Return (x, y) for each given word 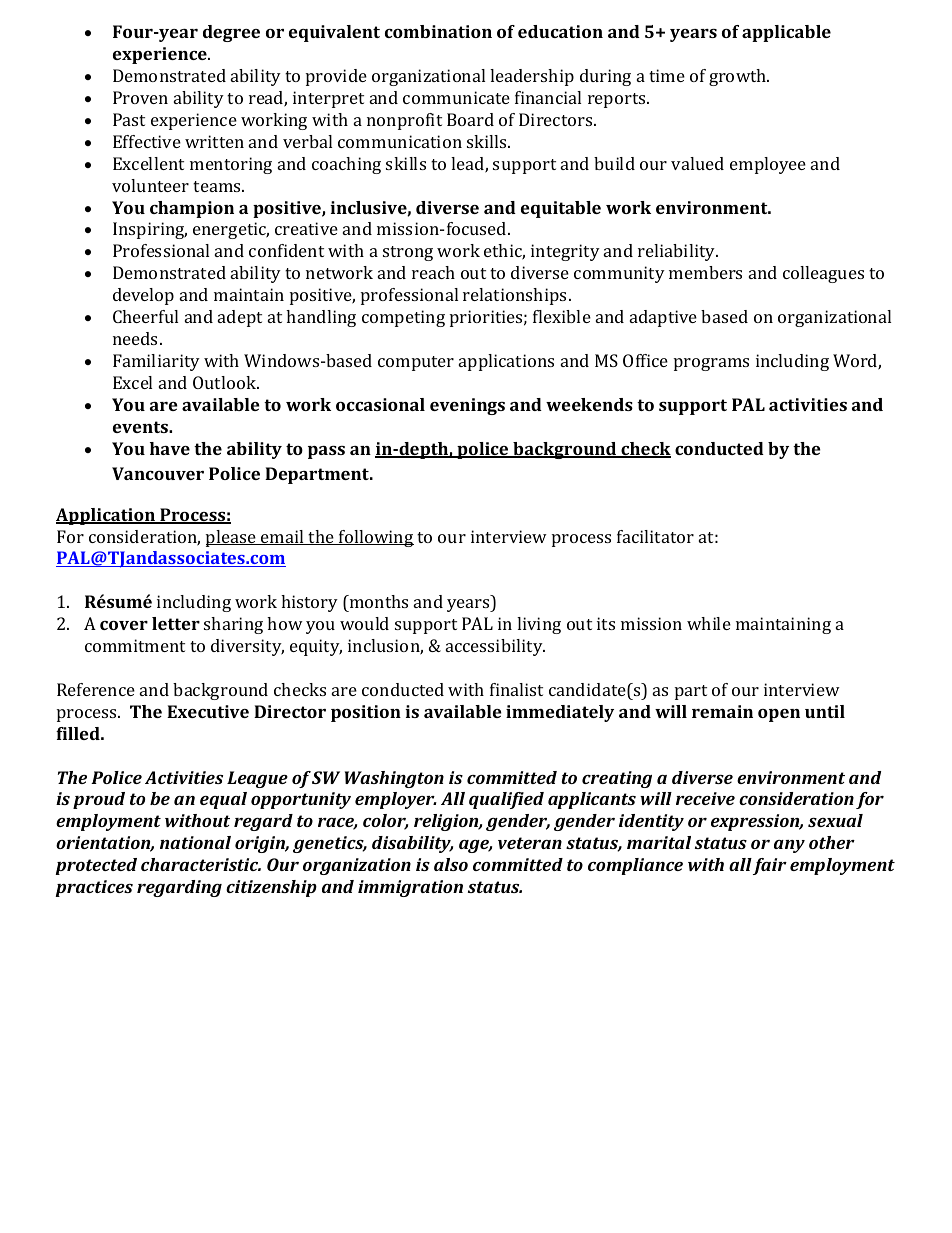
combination (438, 31)
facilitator (655, 536)
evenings (467, 406)
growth (739, 77)
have (170, 448)
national (195, 842)
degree (231, 33)
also (451, 864)
